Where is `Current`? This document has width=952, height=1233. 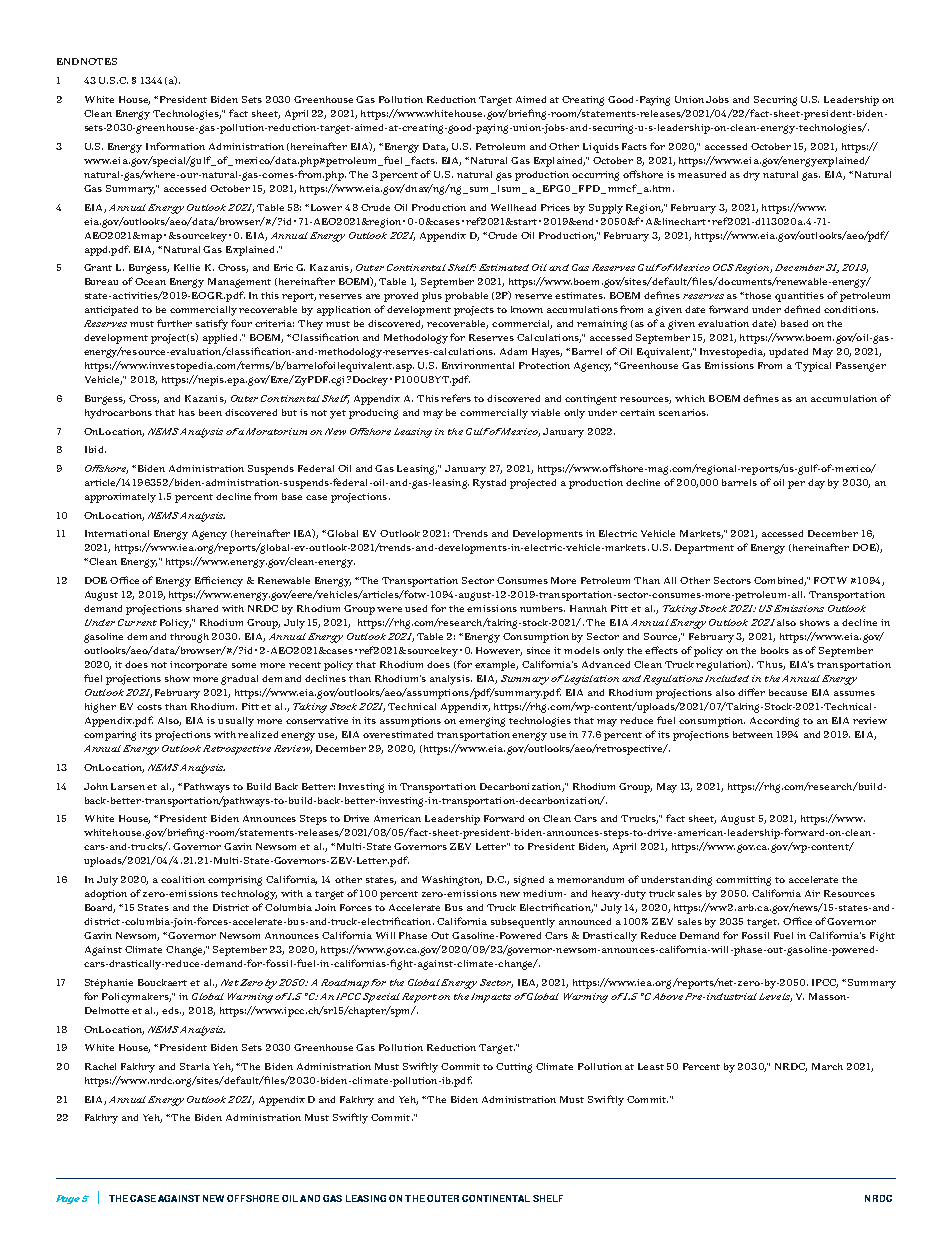
Current is located at coordinates (137, 622).
